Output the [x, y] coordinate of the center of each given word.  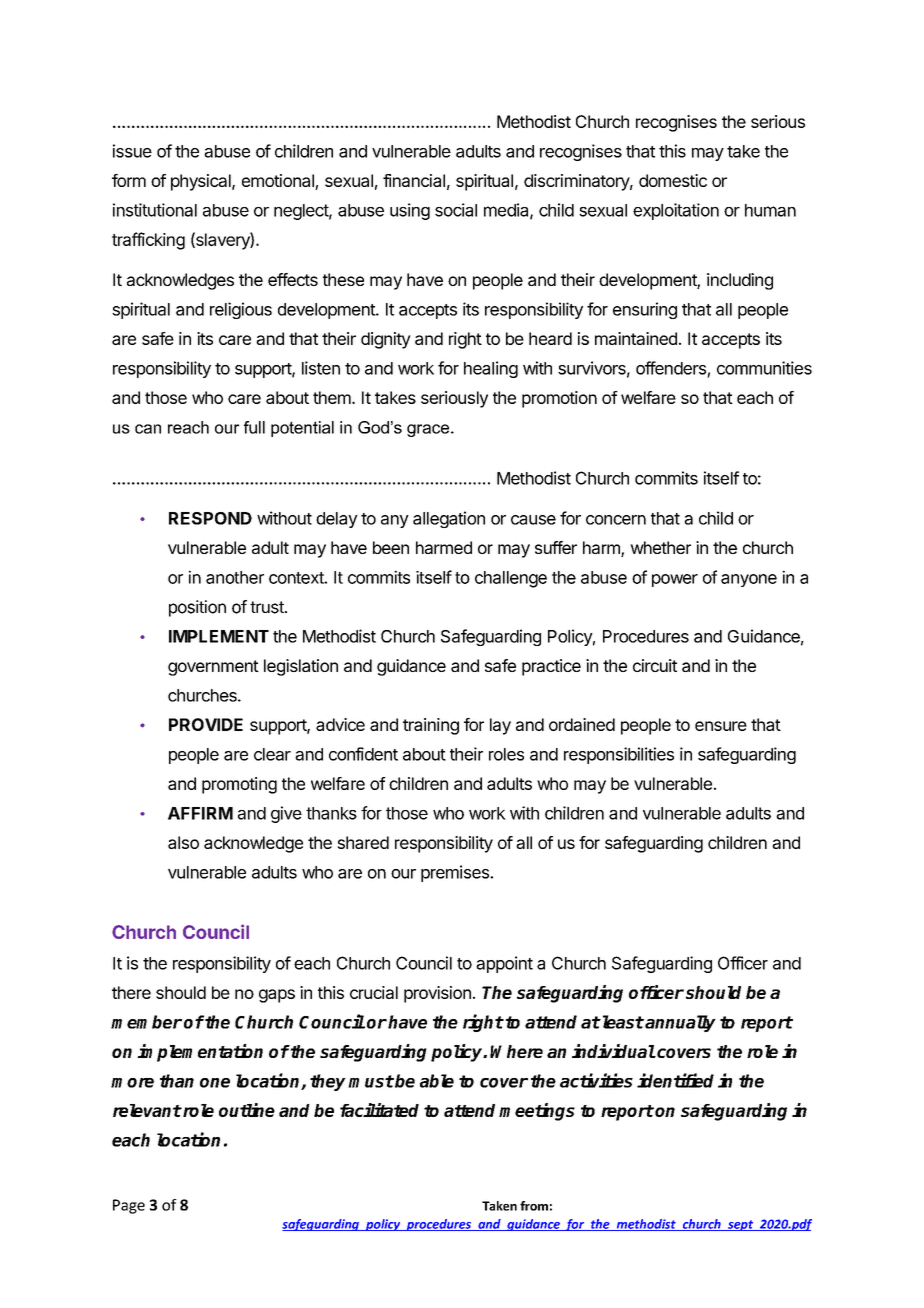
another [235, 577]
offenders [671, 368]
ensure [721, 726]
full [254, 427]
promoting [239, 785]
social [456, 210]
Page [129, 1206]
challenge [511, 579]
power [675, 580]
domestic [673, 180]
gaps [277, 996]
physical [202, 182]
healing [491, 369]
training [431, 726]
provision [437, 994]
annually [680, 1023]
